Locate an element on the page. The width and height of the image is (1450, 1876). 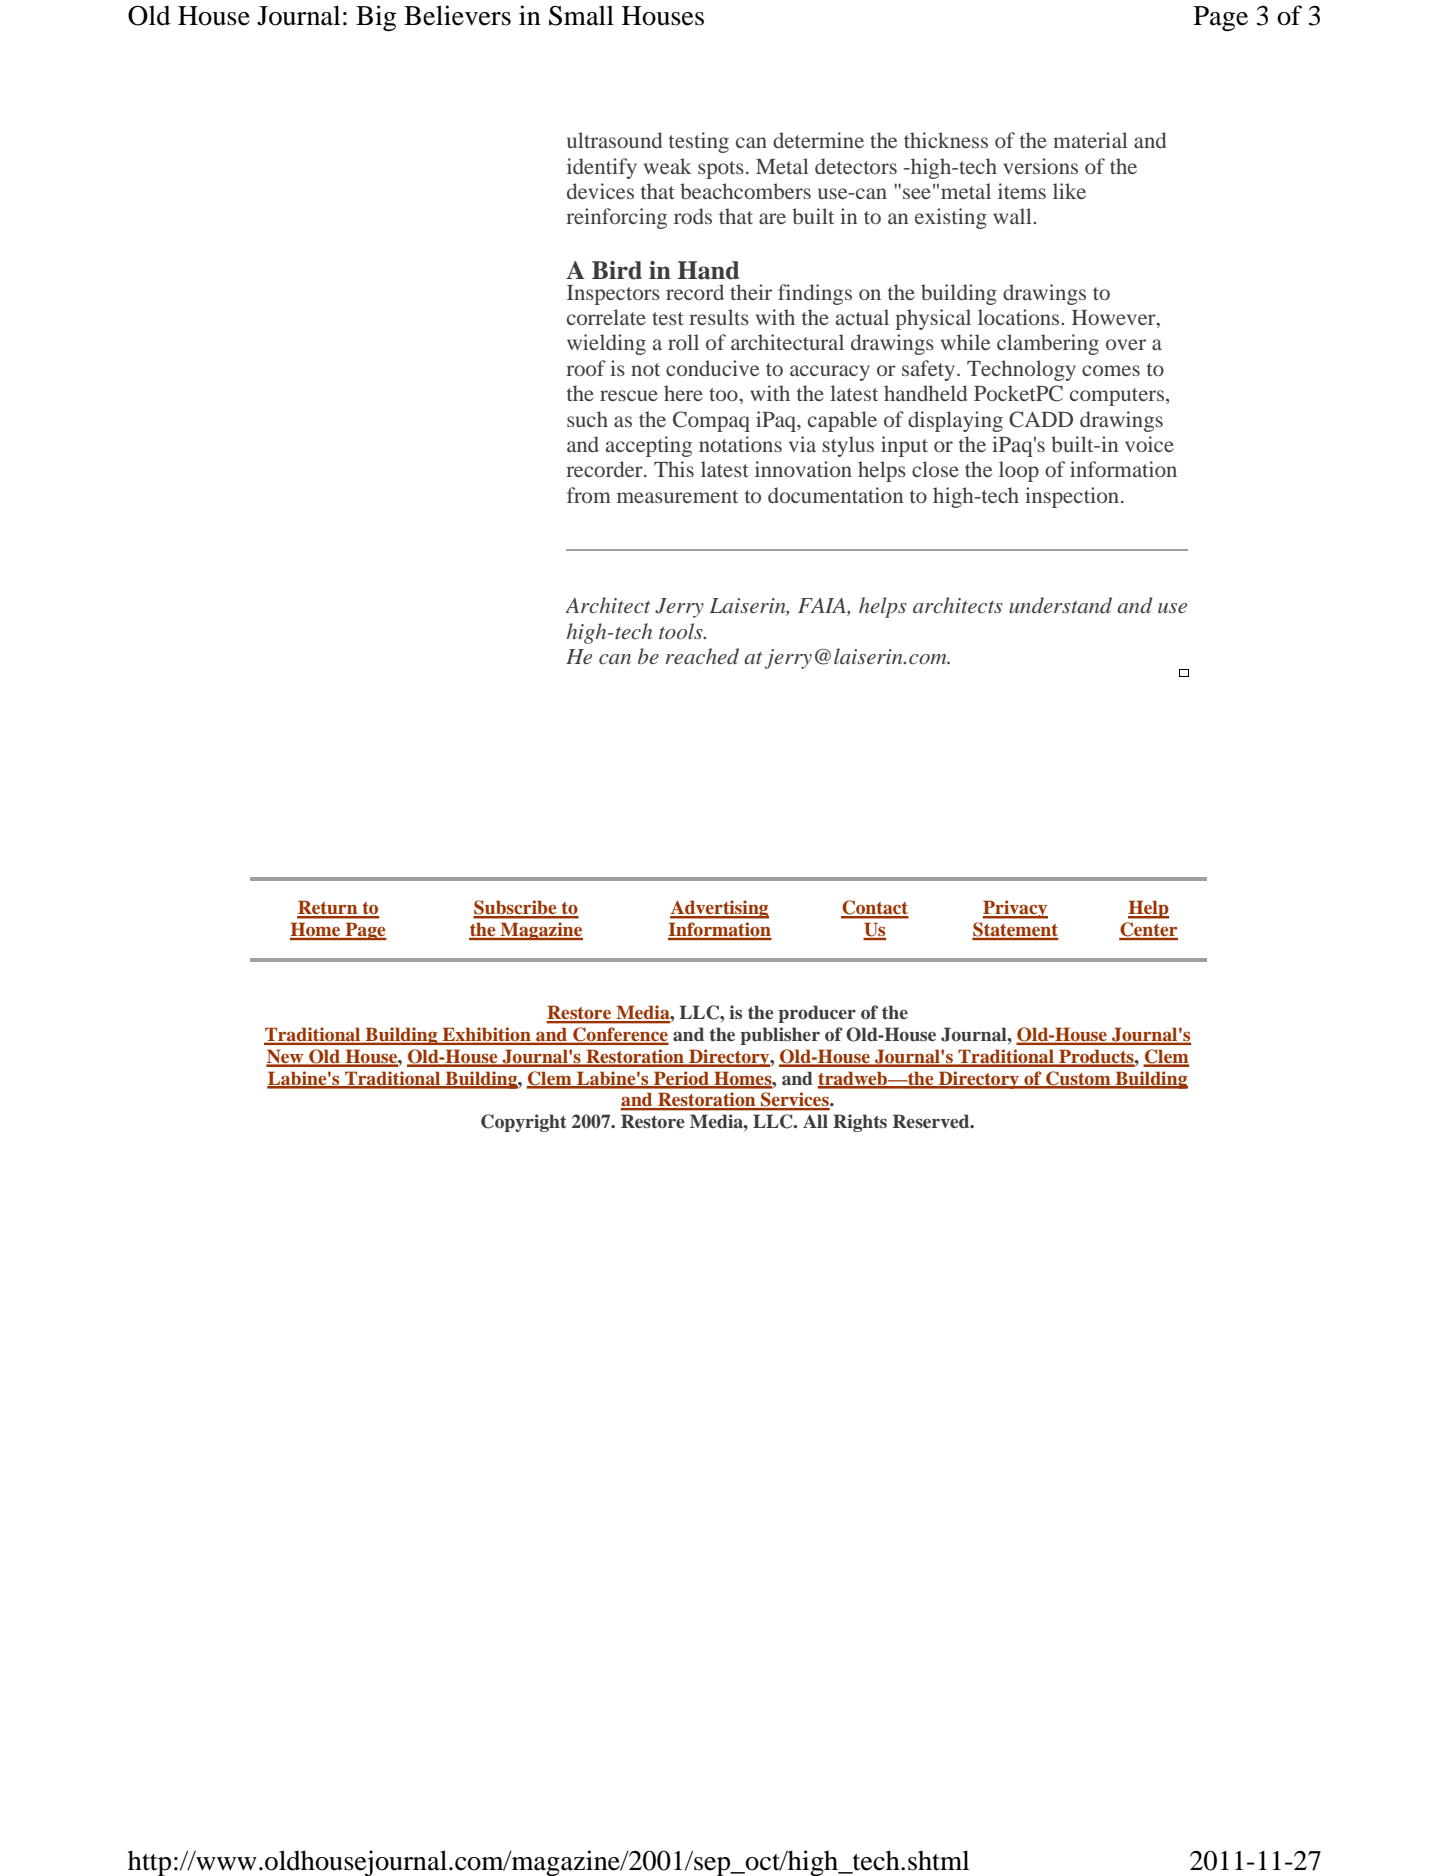
Big is located at coordinates (376, 18).
